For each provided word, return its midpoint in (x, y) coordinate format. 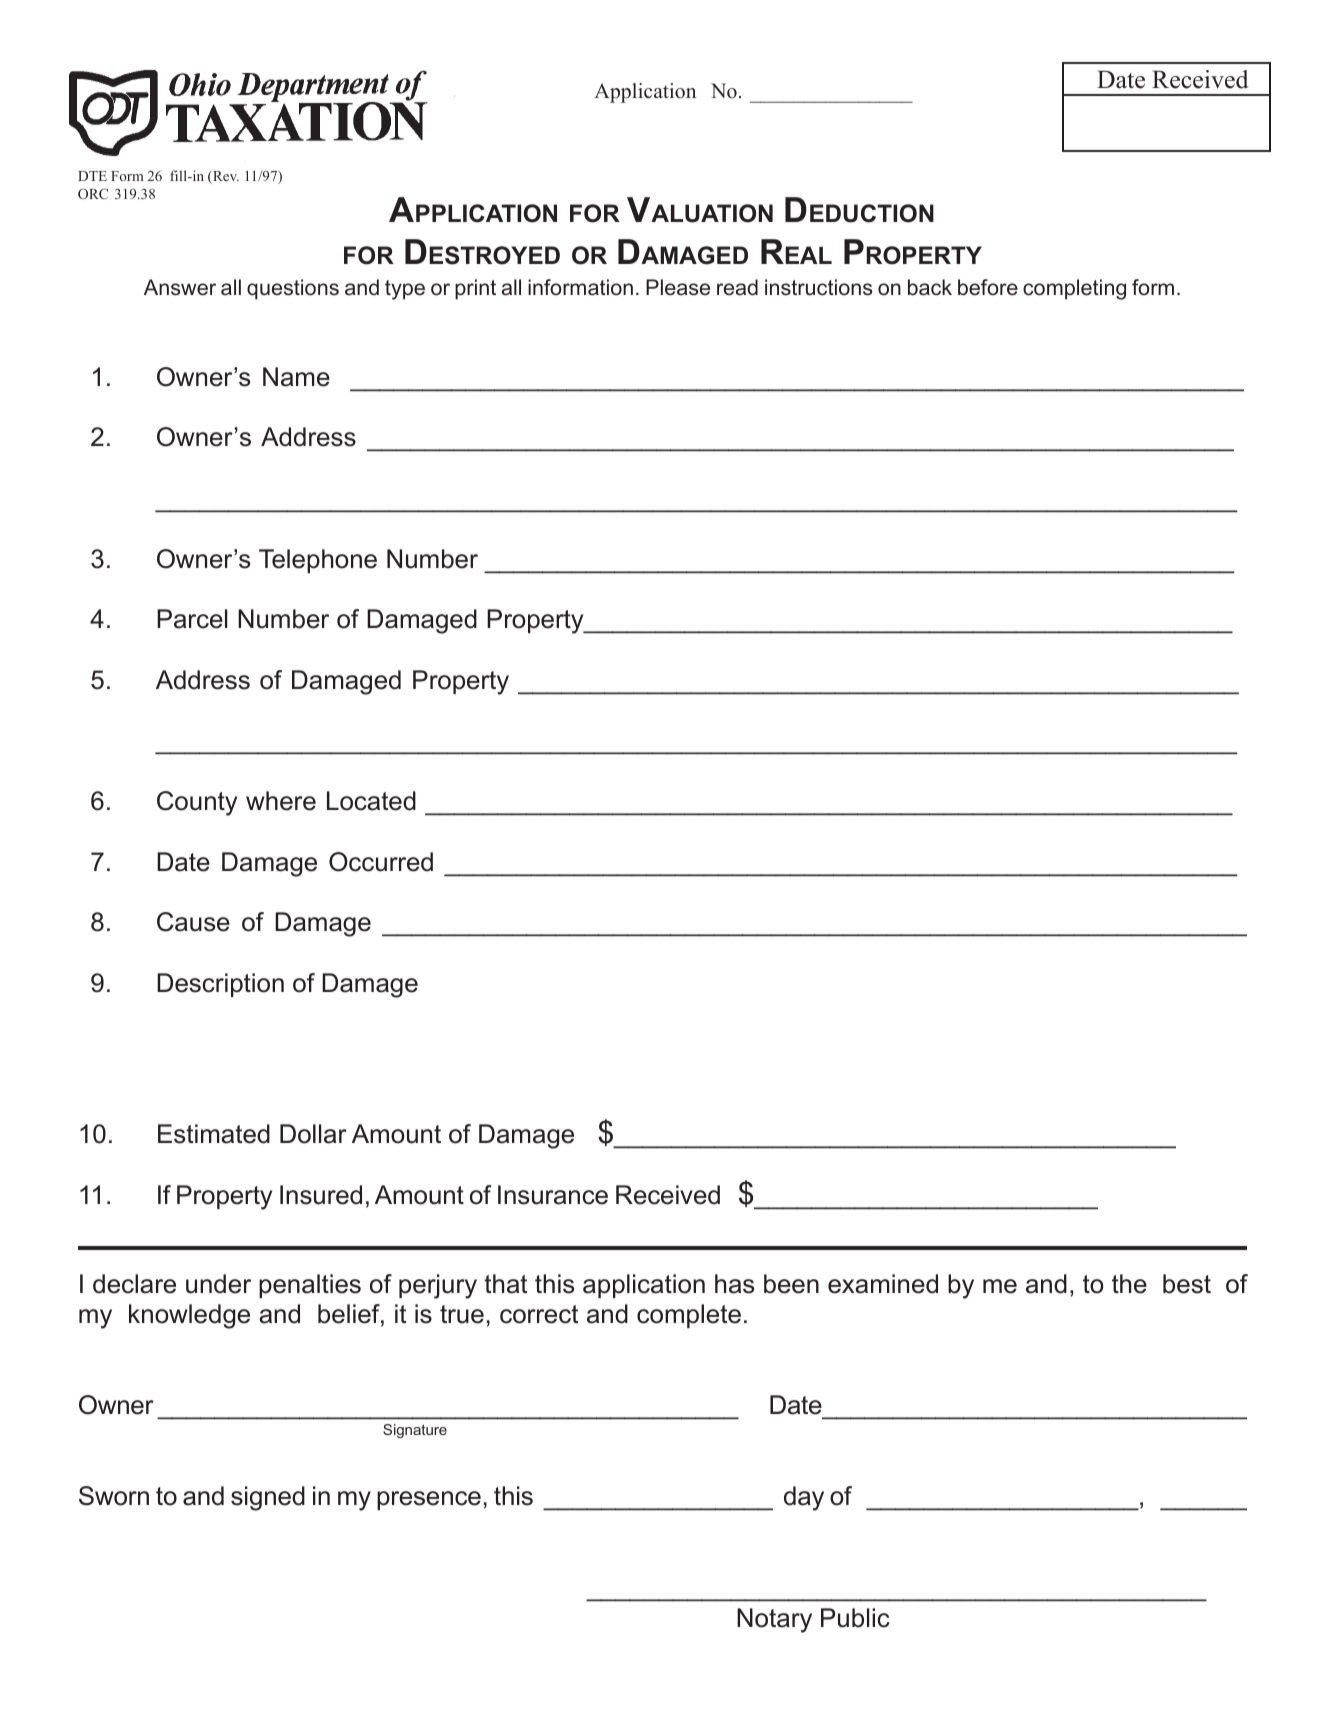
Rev (225, 177)
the (1129, 1284)
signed (268, 1498)
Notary (774, 1620)
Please (678, 287)
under (218, 1284)
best (1187, 1284)
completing (1074, 289)
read (737, 287)
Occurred (381, 862)
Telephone (318, 561)
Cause (193, 922)
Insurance (553, 1195)
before (988, 287)
